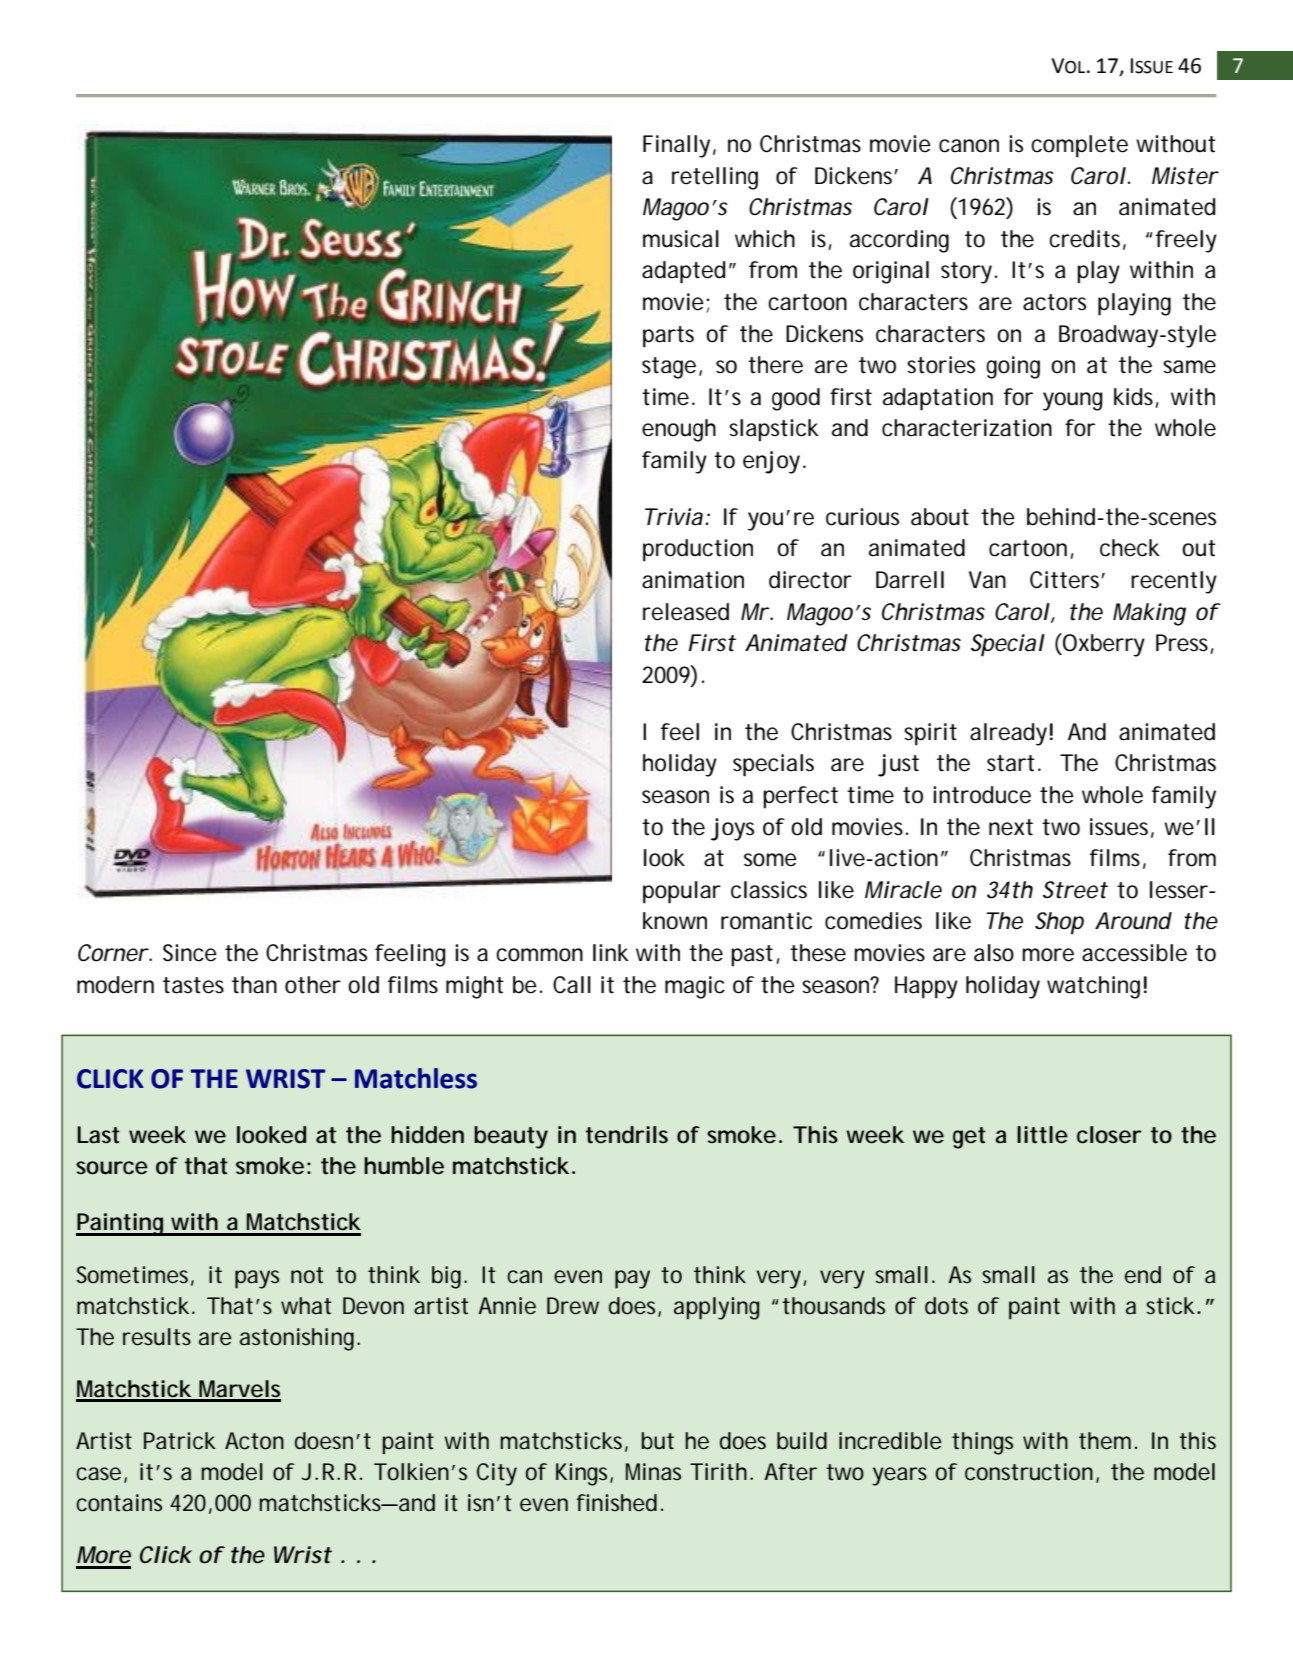  What do you see at coordinates (254, 1441) in the screenshot?
I see `Acton` at bounding box center [254, 1441].
